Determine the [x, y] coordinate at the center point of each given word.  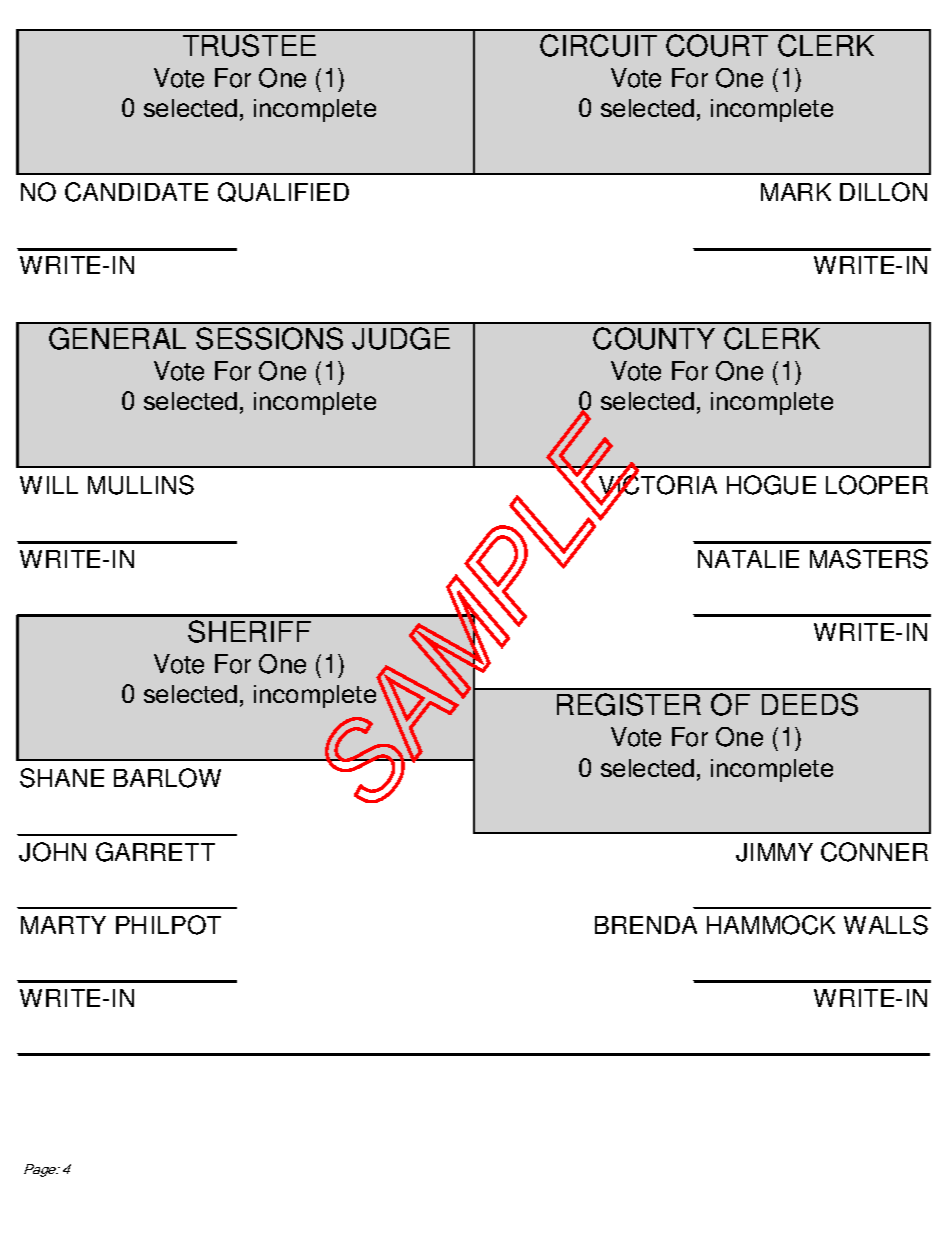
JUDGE [401, 338]
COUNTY [654, 338]
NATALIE [748, 559]
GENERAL [117, 338]
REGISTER [629, 704]
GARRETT [155, 852]
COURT [717, 45]
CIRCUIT [598, 45]
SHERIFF [249, 631]
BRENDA [646, 925]
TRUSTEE [249, 45]
